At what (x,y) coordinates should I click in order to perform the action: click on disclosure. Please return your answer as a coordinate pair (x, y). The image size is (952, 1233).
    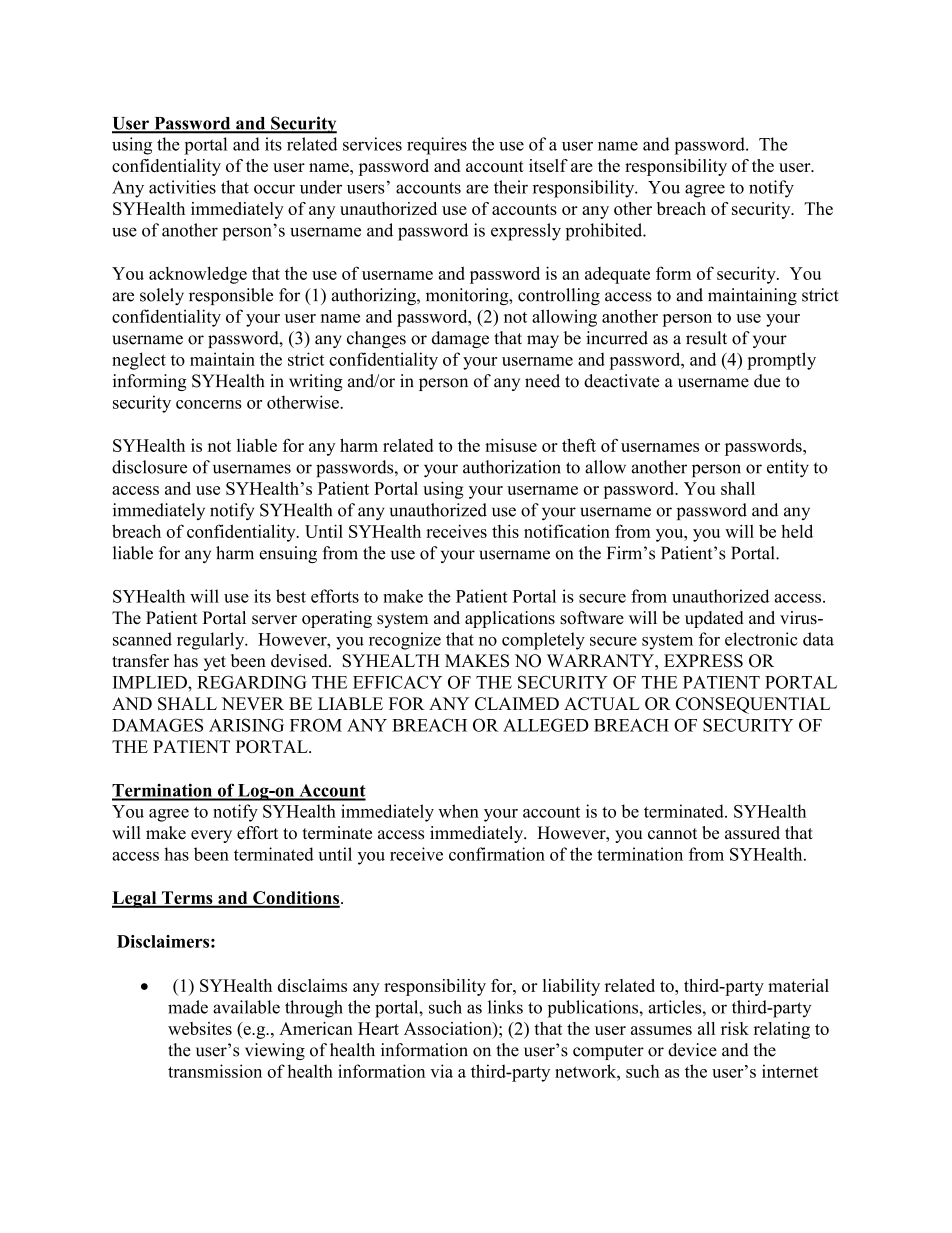
    Looking at the image, I should click on (149, 467).
